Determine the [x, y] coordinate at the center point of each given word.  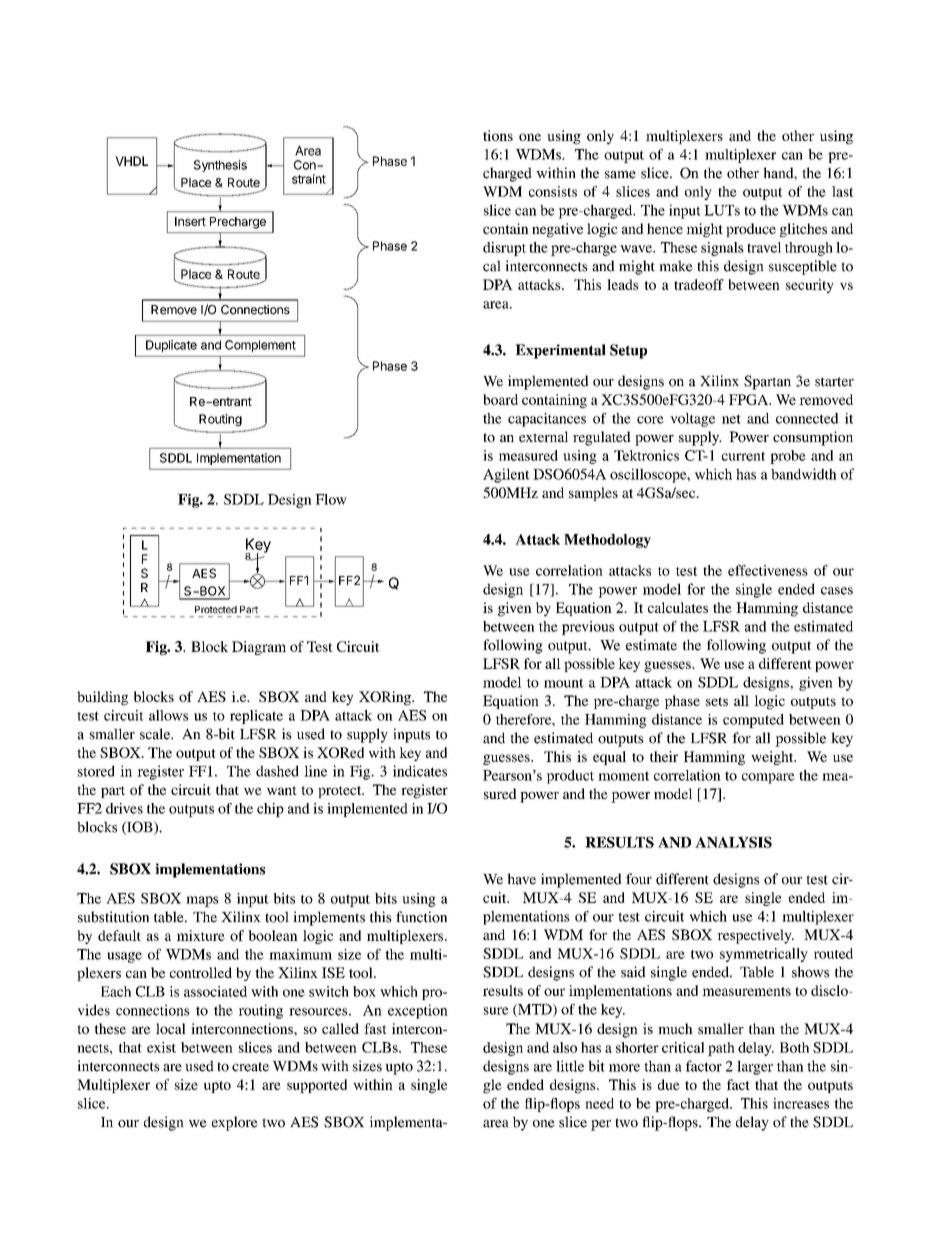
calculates [678, 607]
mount [564, 683]
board [500, 399]
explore [235, 1123]
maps [202, 901]
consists [553, 191]
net [731, 419]
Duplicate [171, 346]
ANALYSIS [733, 842]
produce [751, 230]
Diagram [259, 648]
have [521, 879]
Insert [190, 221]
